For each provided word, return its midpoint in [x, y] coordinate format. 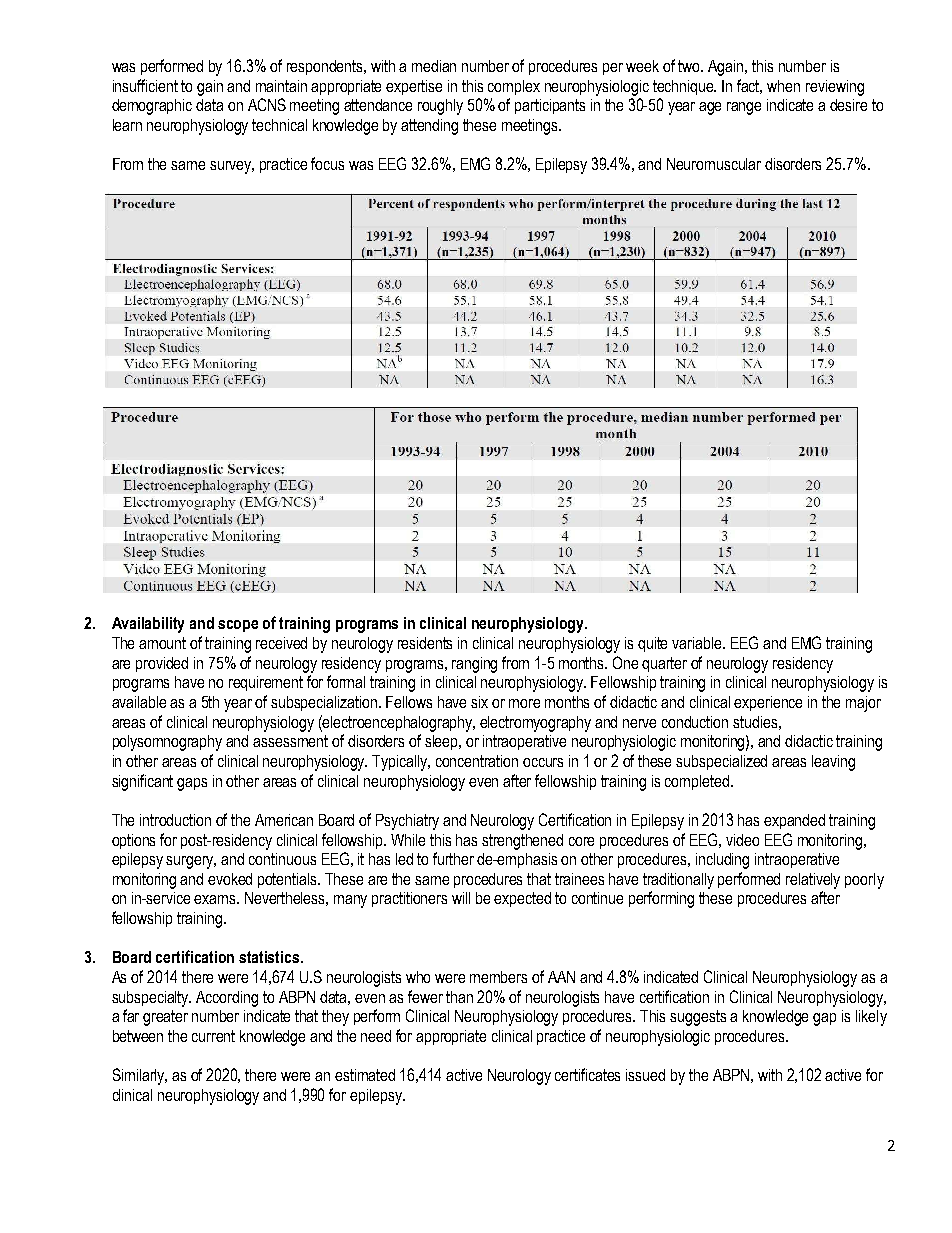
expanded [794, 821]
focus [327, 163]
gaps [192, 784]
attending [429, 127]
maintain [281, 86]
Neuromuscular [714, 164]
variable [698, 643]
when [783, 86]
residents [425, 643]
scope [238, 626]
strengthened [522, 842]
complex [514, 87]
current [213, 1036]
